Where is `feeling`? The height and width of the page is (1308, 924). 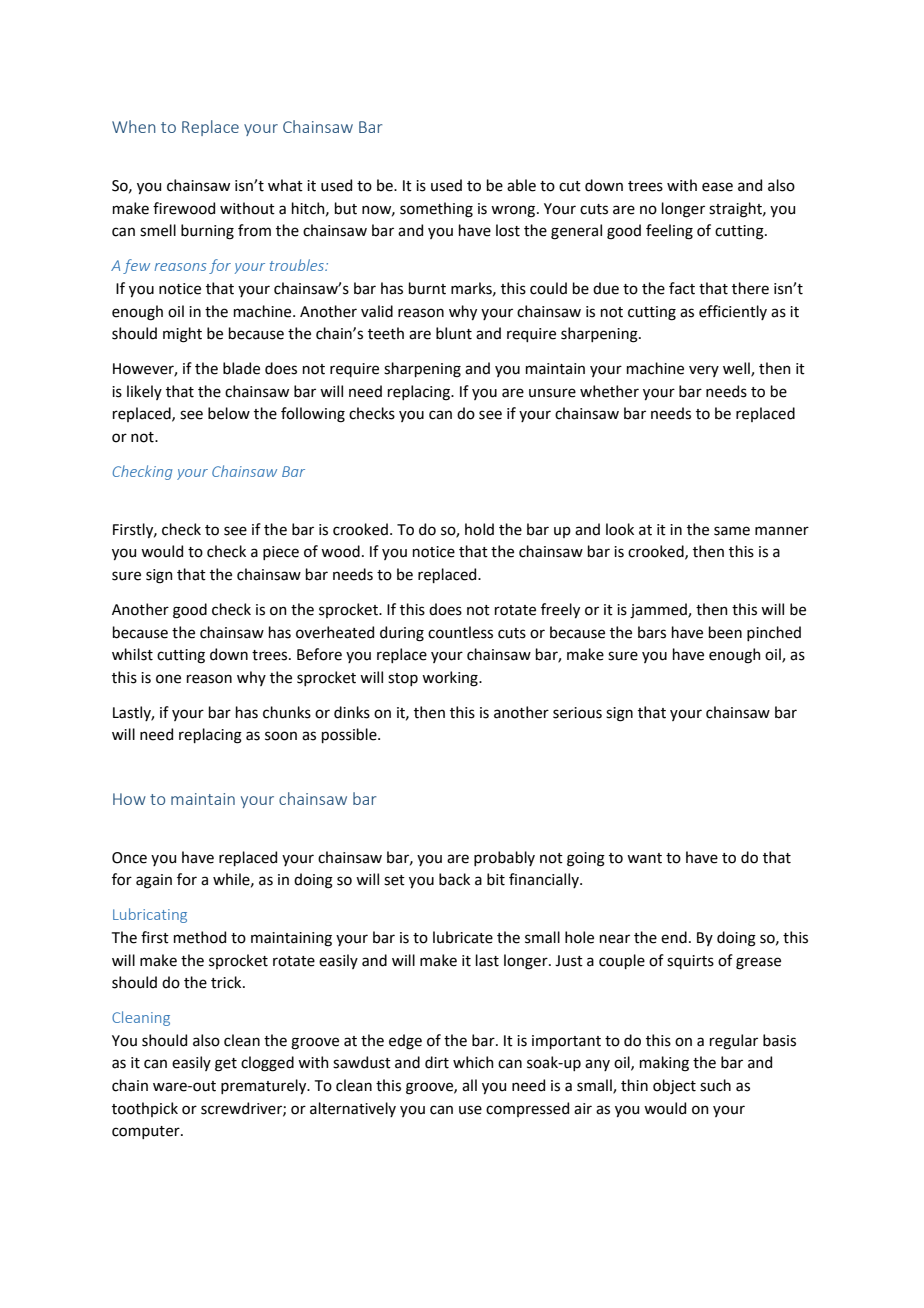
feeling is located at coordinates (669, 232).
